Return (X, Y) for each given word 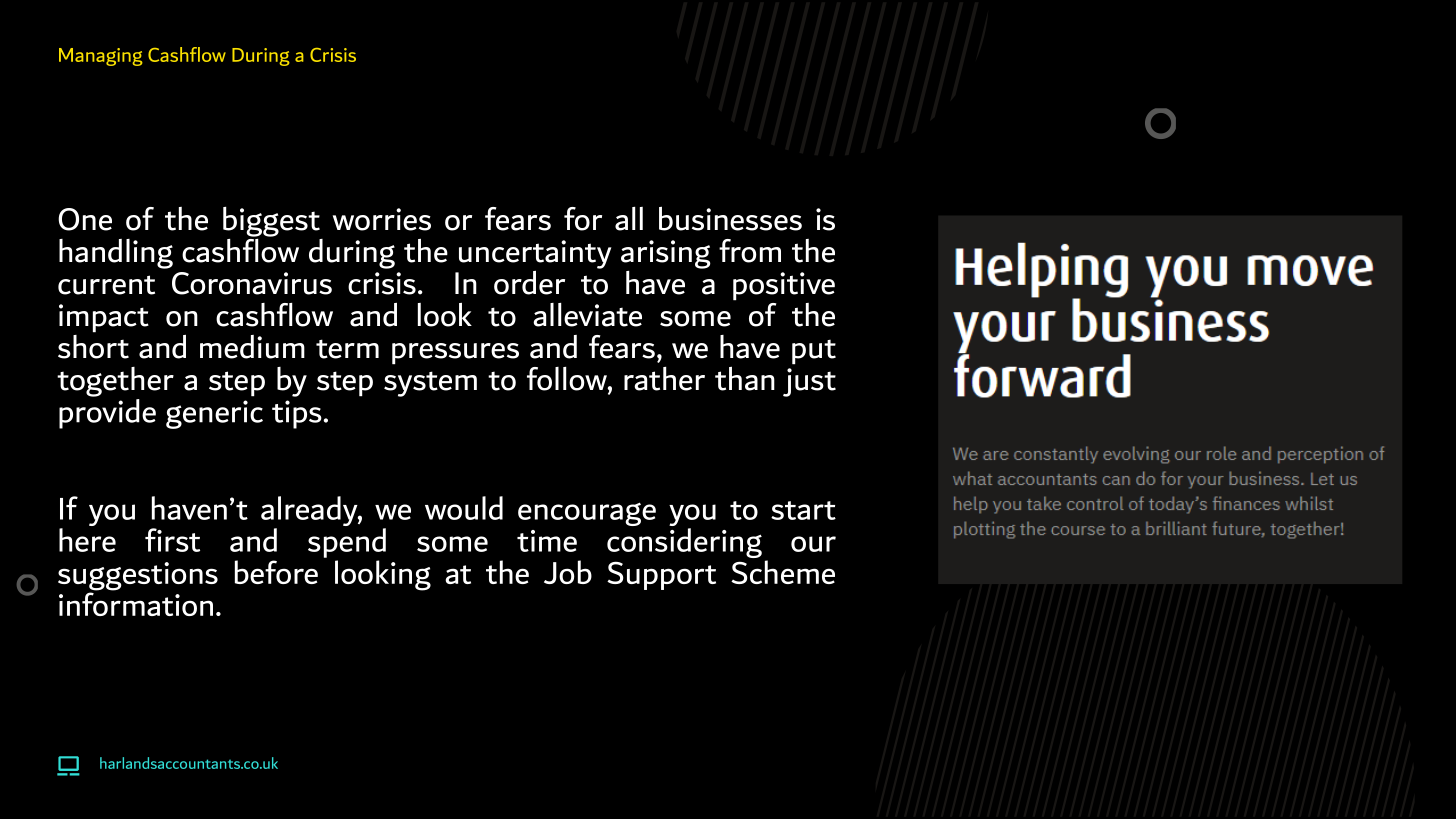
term (347, 349)
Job (568, 572)
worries (382, 219)
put (814, 352)
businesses (730, 218)
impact (104, 318)
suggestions (138, 577)
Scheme (783, 572)
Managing (101, 57)
